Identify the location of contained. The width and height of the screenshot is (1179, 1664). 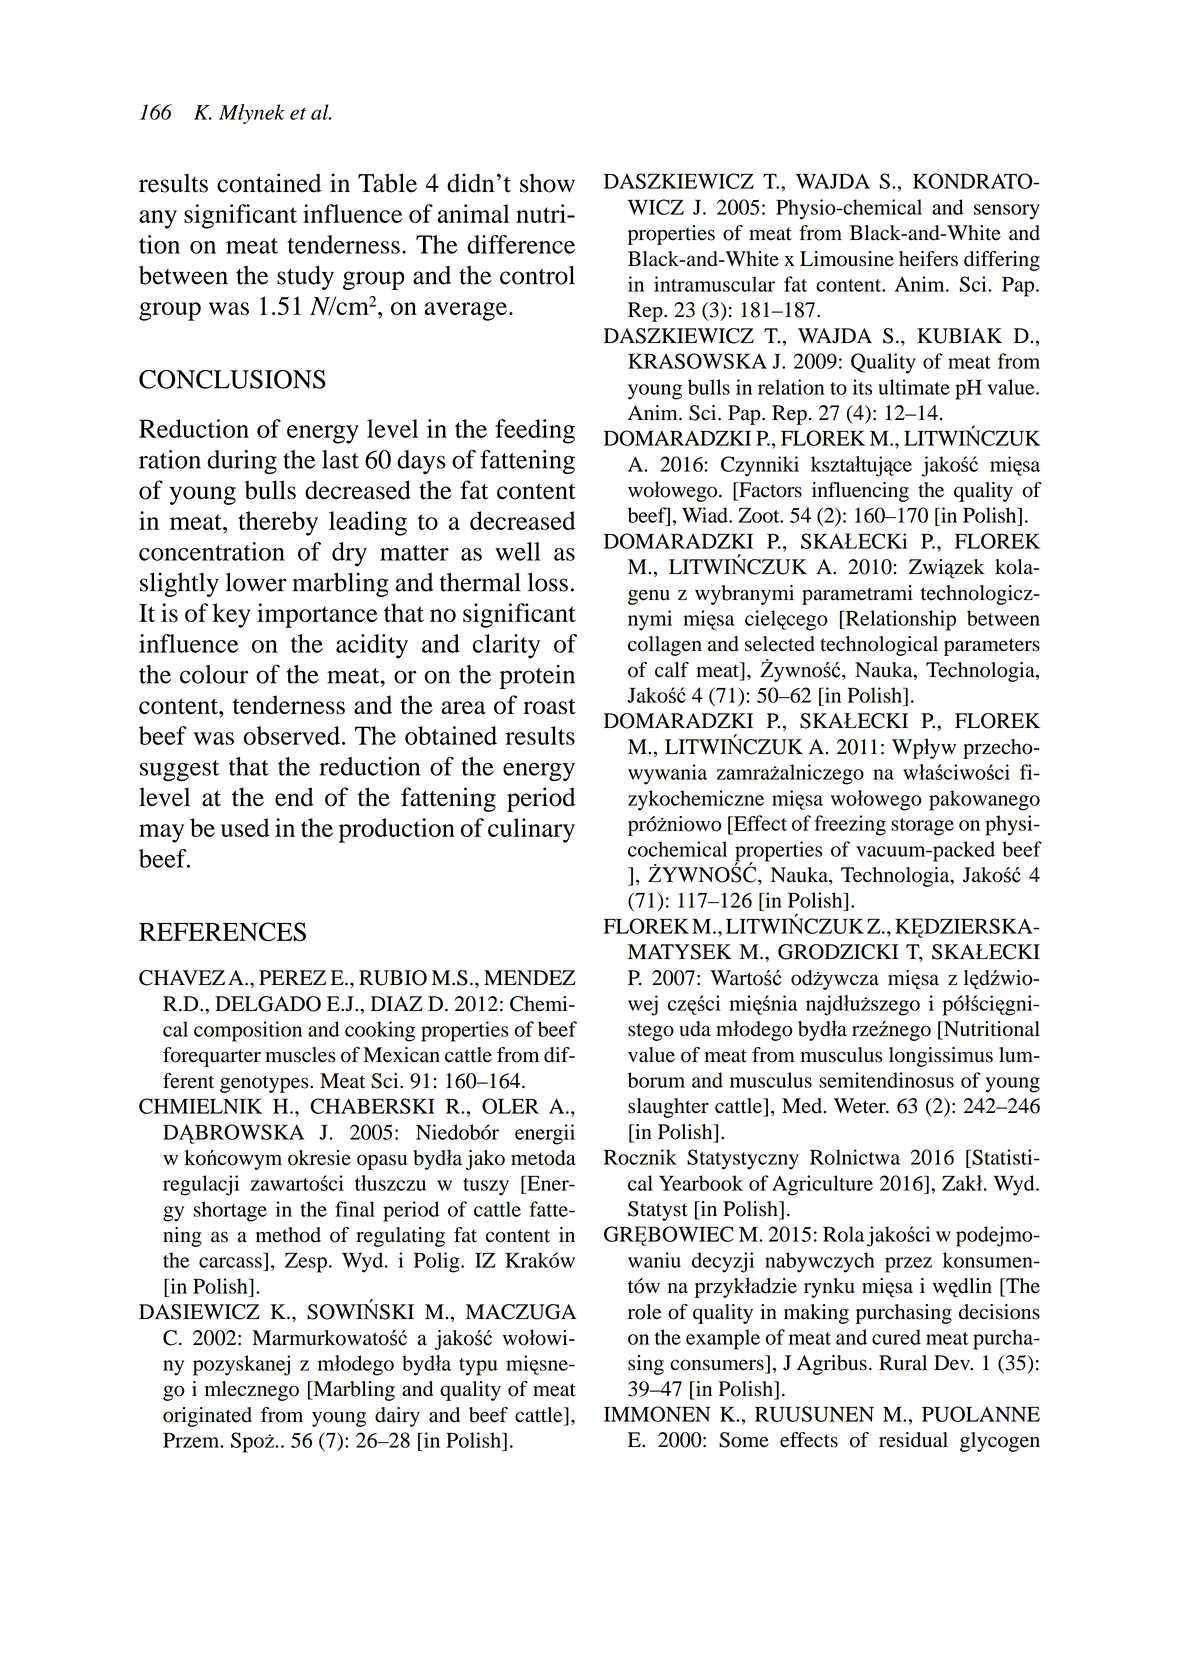
(269, 183).
